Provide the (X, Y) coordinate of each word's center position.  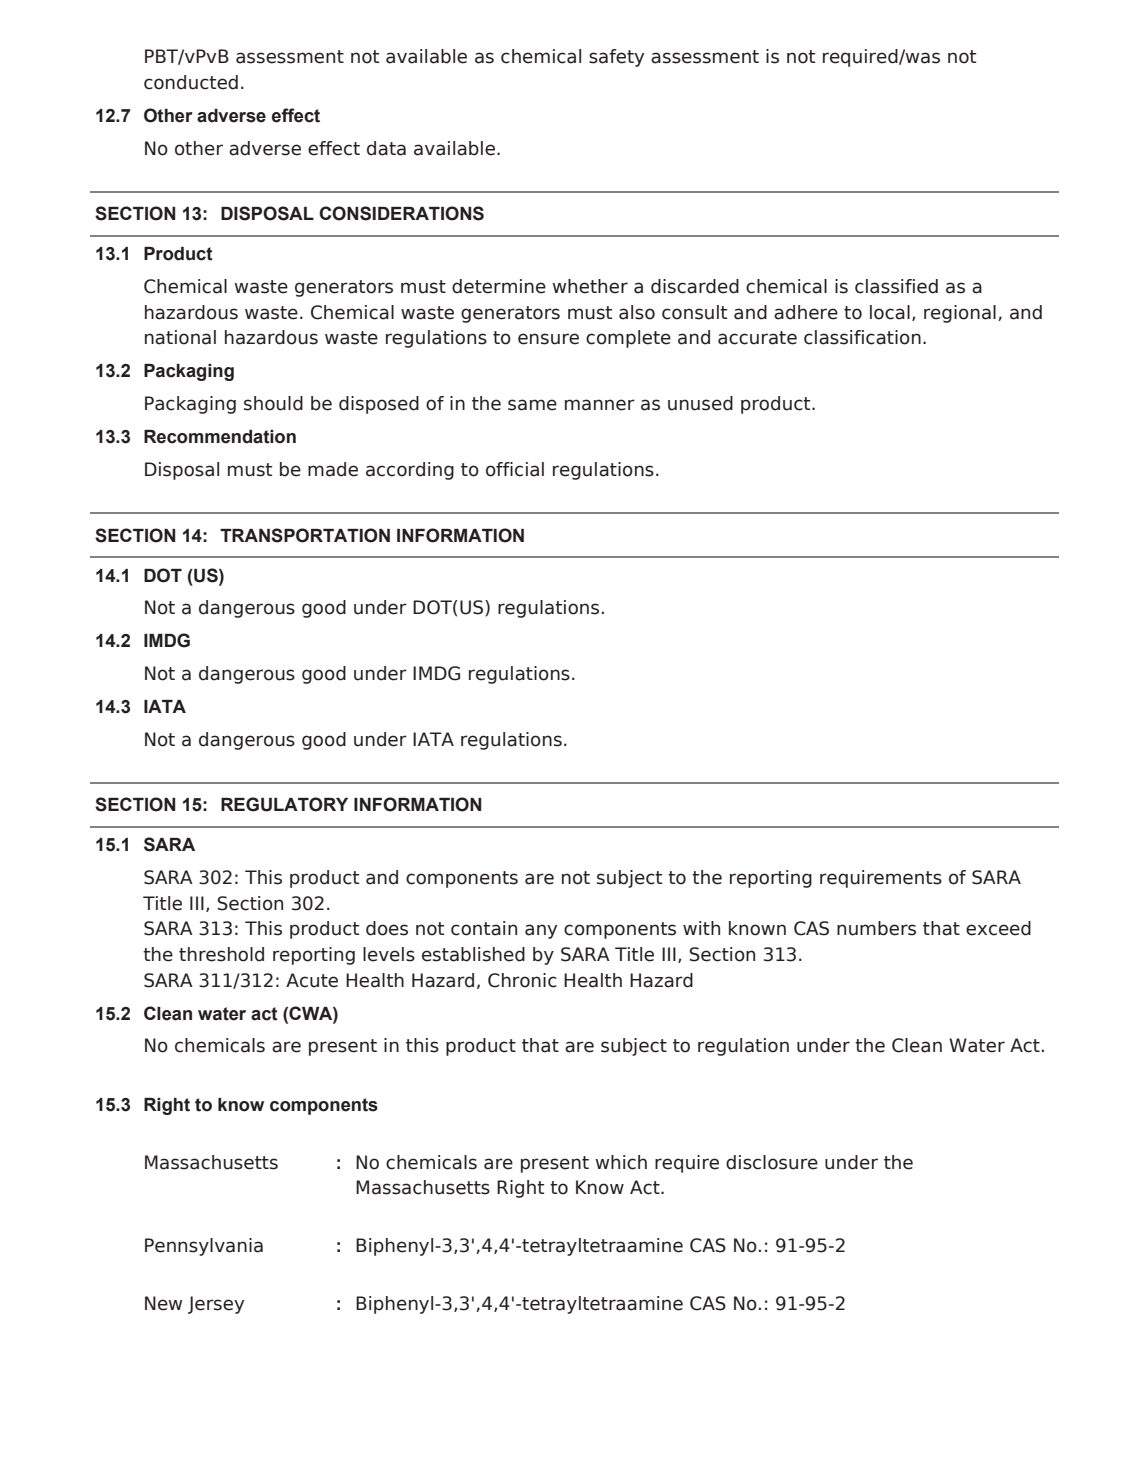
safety (616, 58)
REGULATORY (284, 804)
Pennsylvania (204, 1247)
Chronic (522, 980)
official (515, 469)
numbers (876, 928)
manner (600, 405)
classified (896, 286)
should (273, 403)
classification (862, 337)
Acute (312, 980)
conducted (191, 82)
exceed (998, 928)
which (621, 1162)
